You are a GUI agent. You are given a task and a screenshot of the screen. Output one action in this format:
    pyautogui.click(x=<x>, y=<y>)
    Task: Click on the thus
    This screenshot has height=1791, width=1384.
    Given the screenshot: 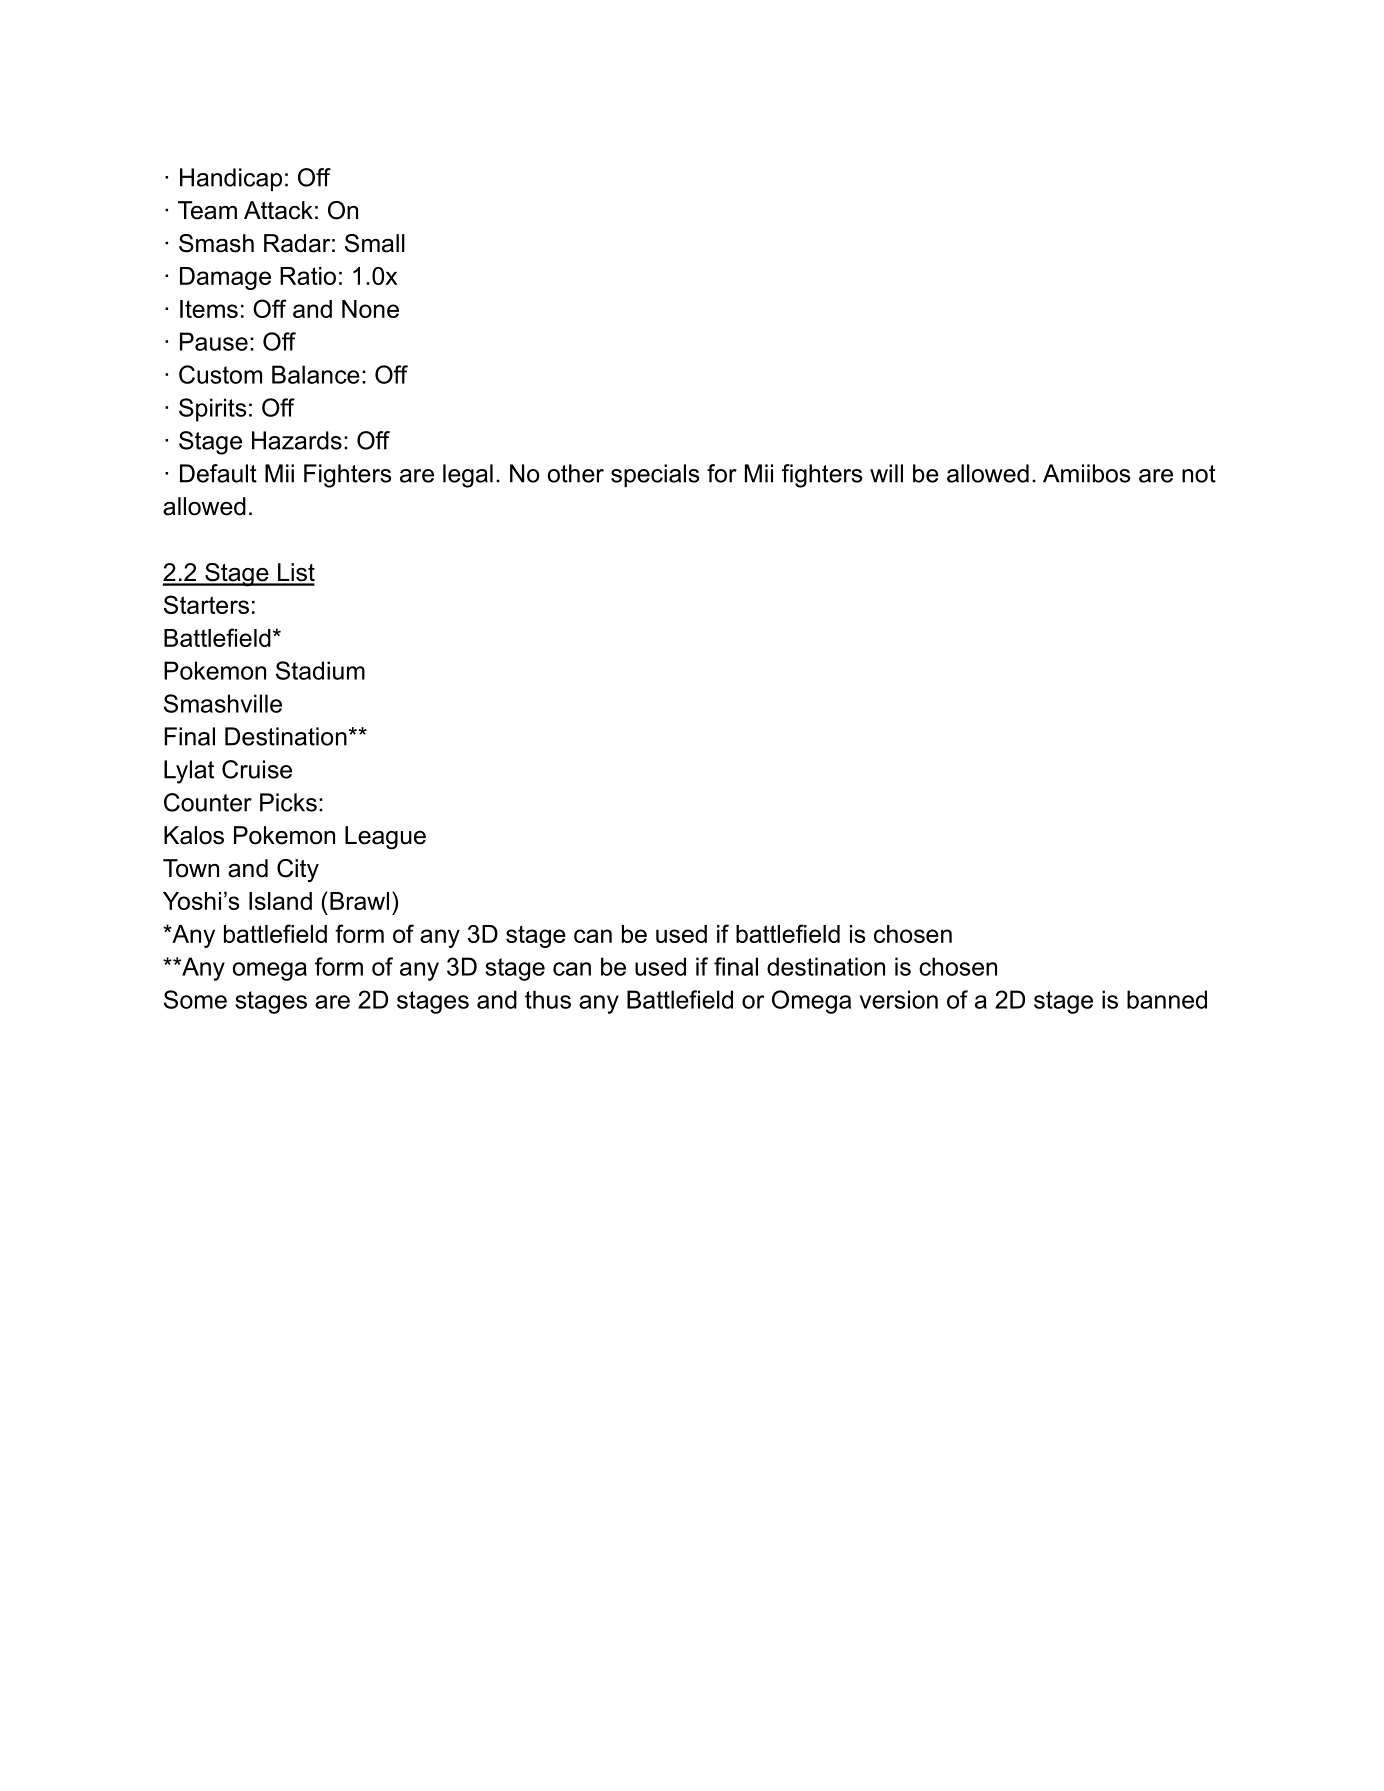 What is the action you would take?
    pyautogui.click(x=548, y=999)
